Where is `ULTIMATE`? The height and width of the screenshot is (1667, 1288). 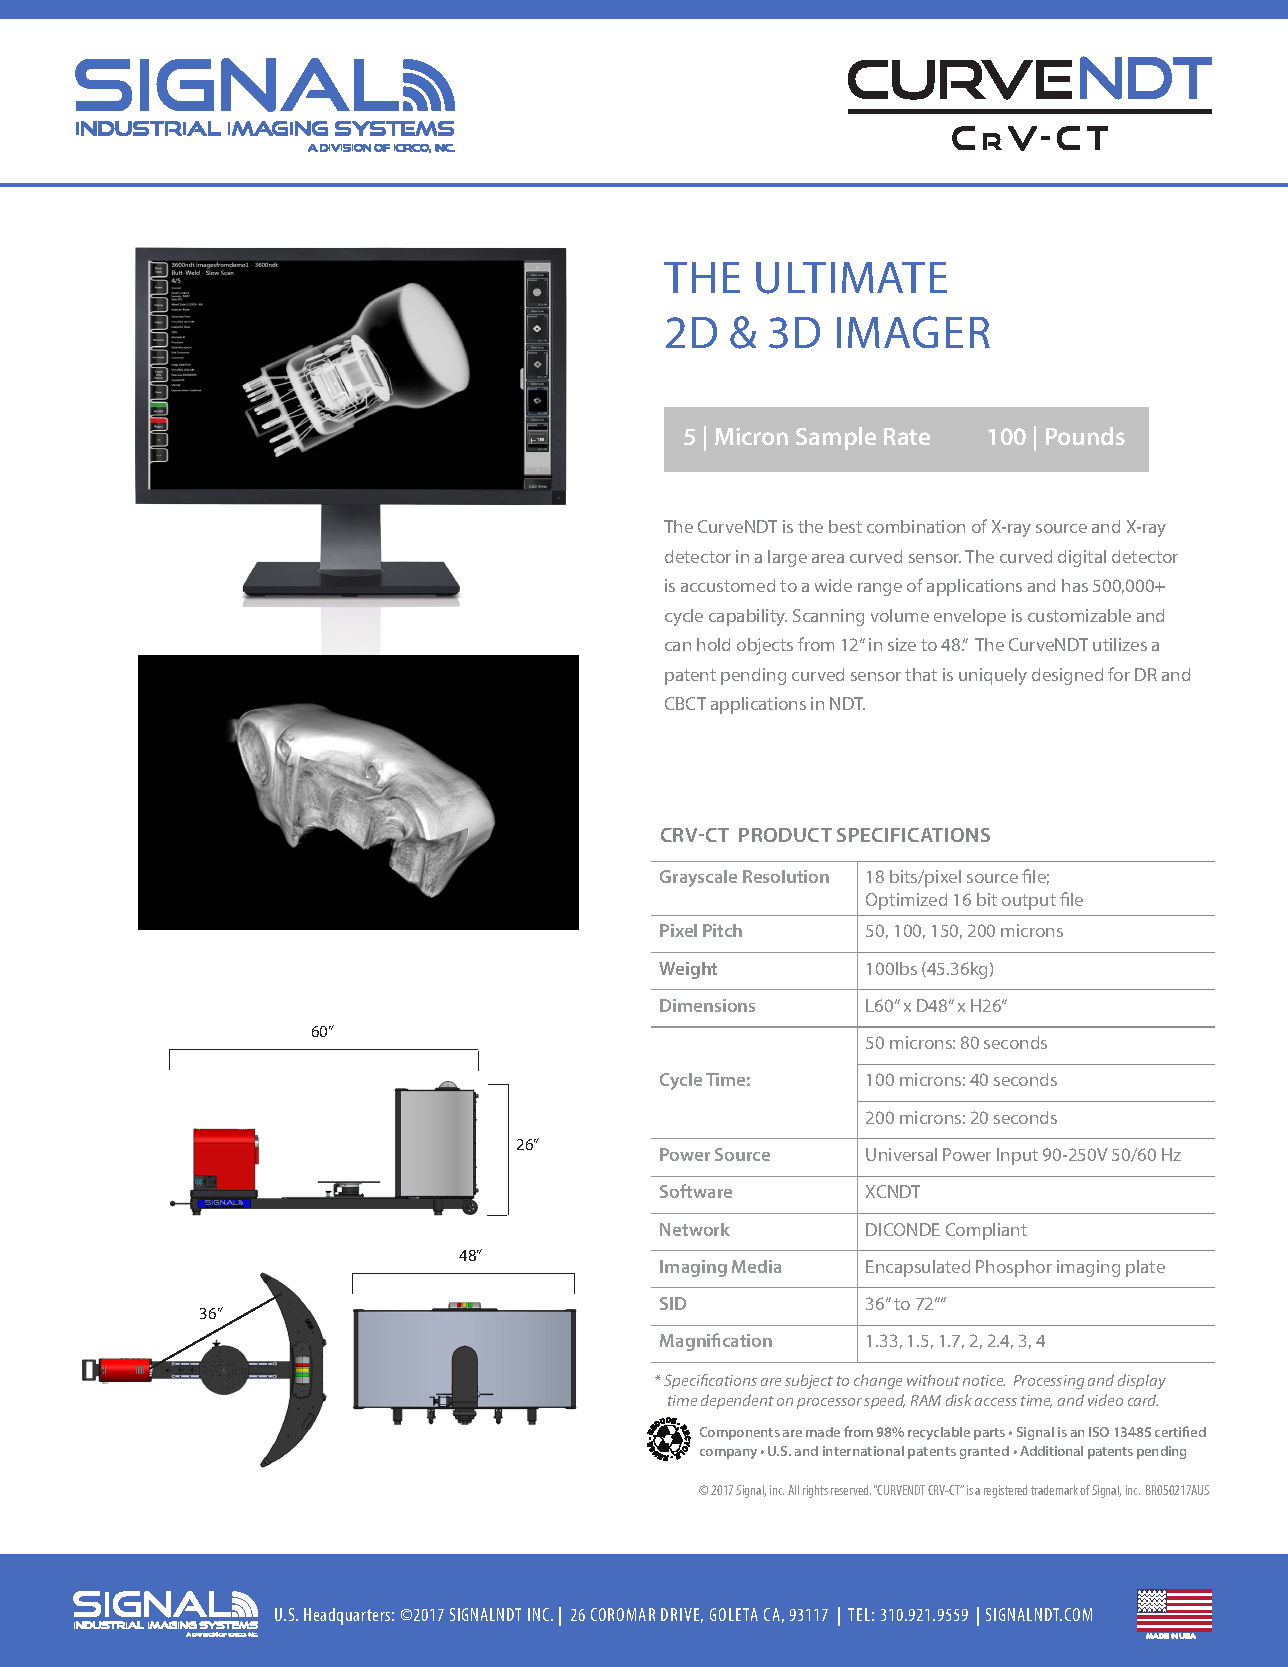
ULTIMATE is located at coordinates (851, 278).
